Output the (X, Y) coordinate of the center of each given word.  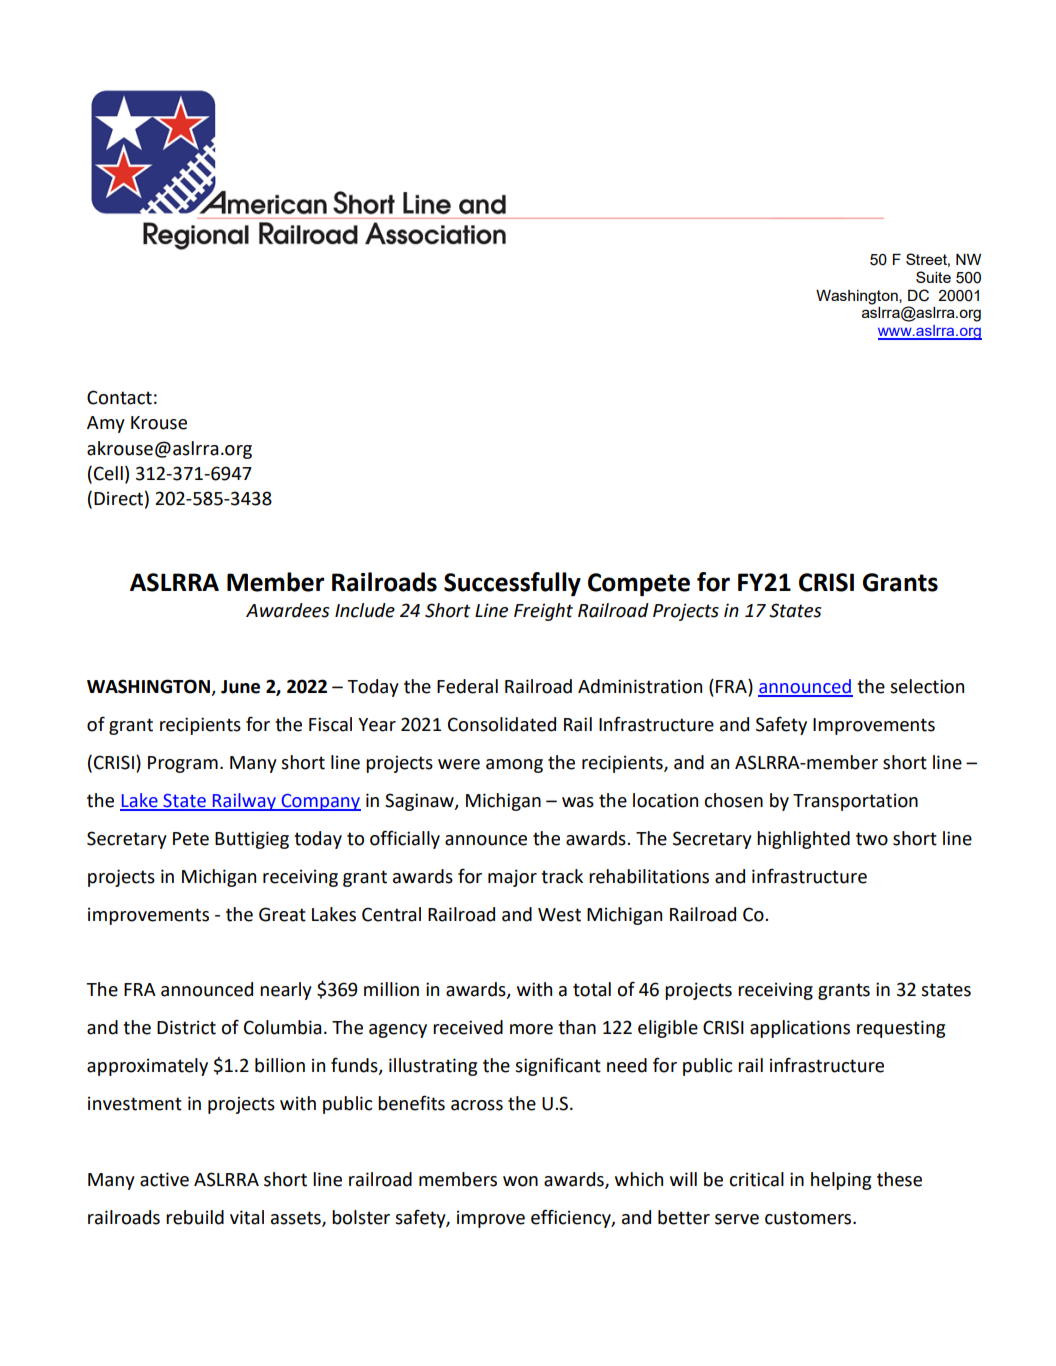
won (520, 1181)
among (514, 766)
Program (183, 764)
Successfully (512, 584)
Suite (933, 277)
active (164, 1179)
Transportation (855, 802)
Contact (119, 397)
